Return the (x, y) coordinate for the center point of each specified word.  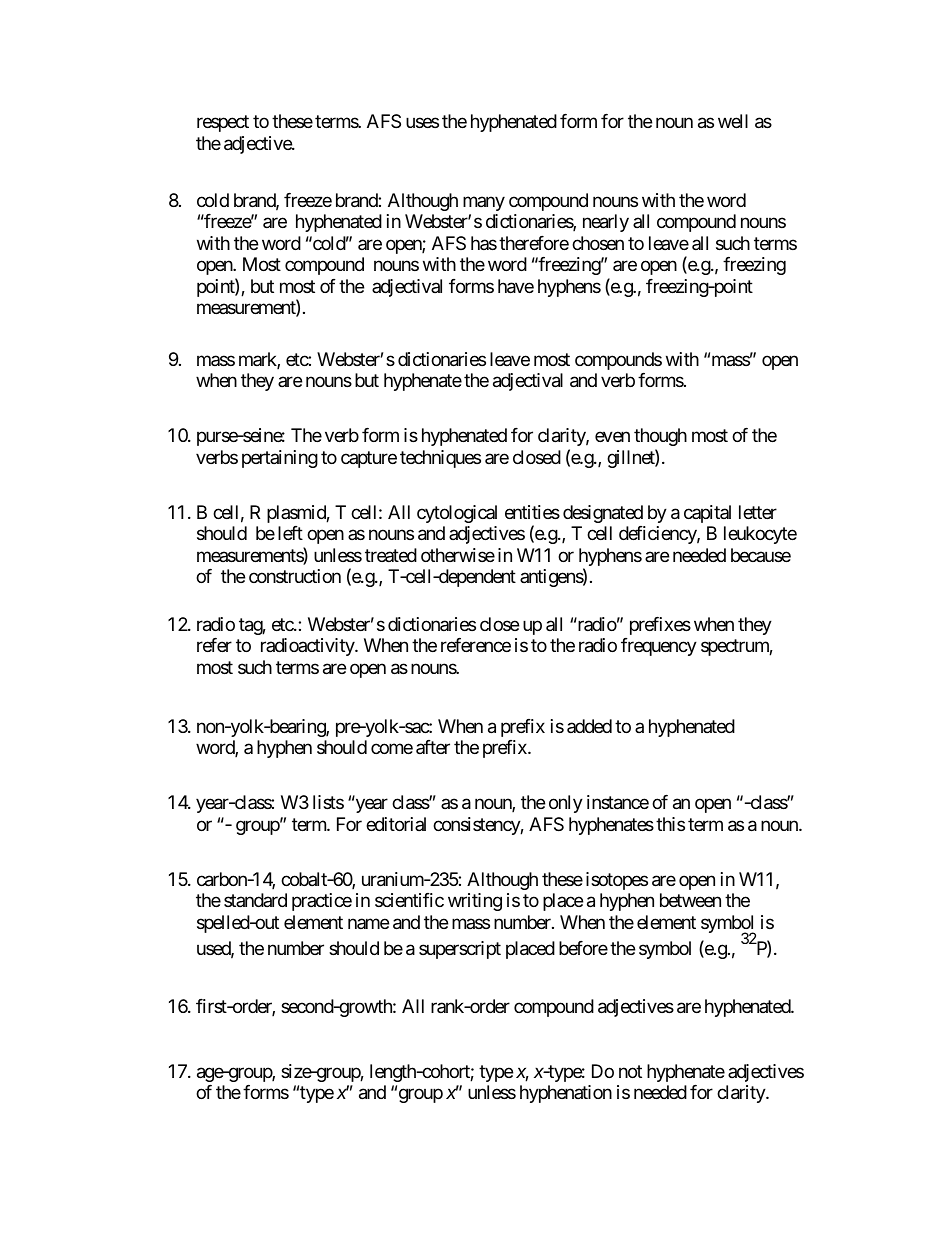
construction (295, 576)
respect (223, 124)
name (368, 923)
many (484, 203)
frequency (659, 647)
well (733, 121)
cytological (457, 514)
